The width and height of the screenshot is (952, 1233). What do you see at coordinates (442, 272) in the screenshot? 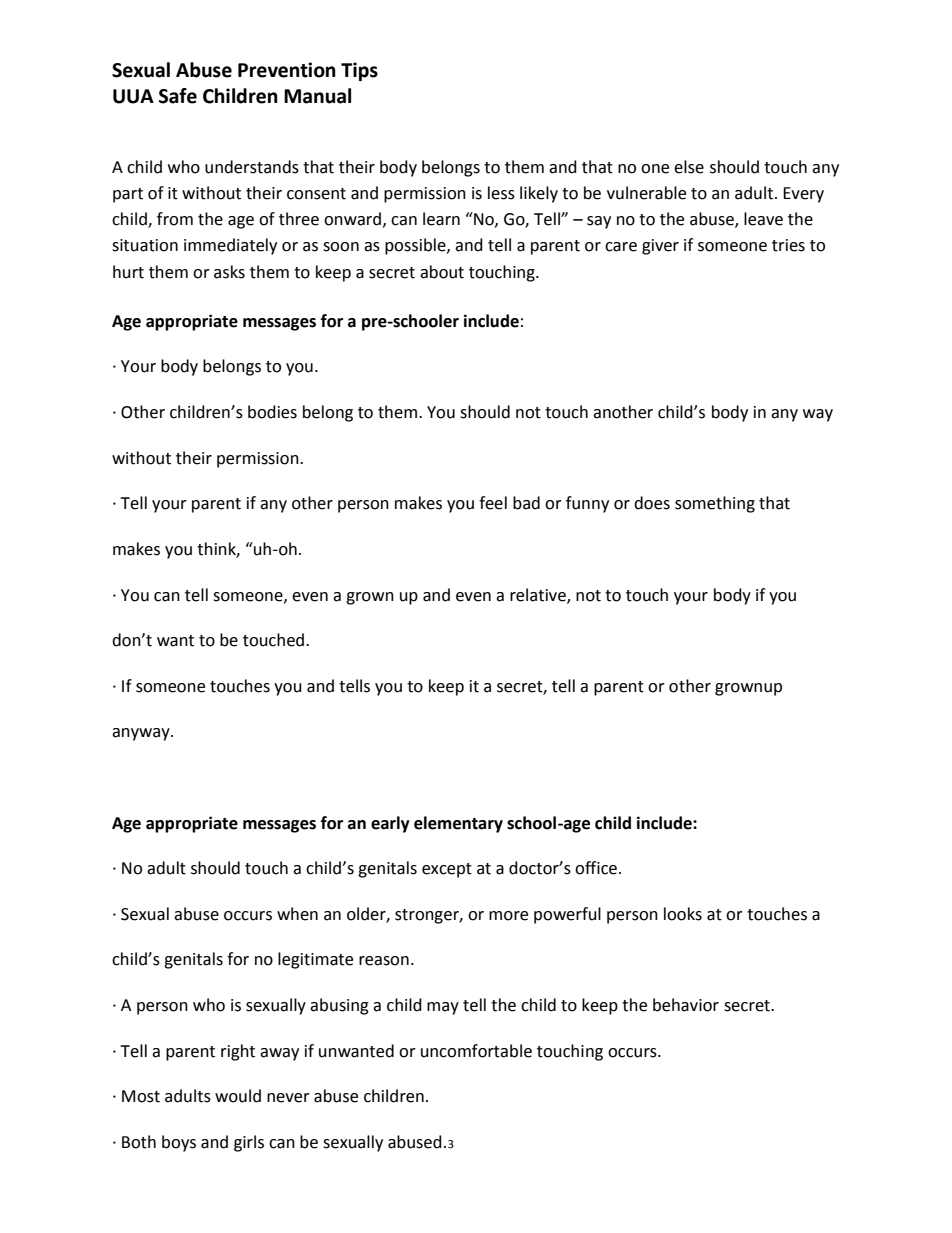
I see `about` at bounding box center [442, 272].
